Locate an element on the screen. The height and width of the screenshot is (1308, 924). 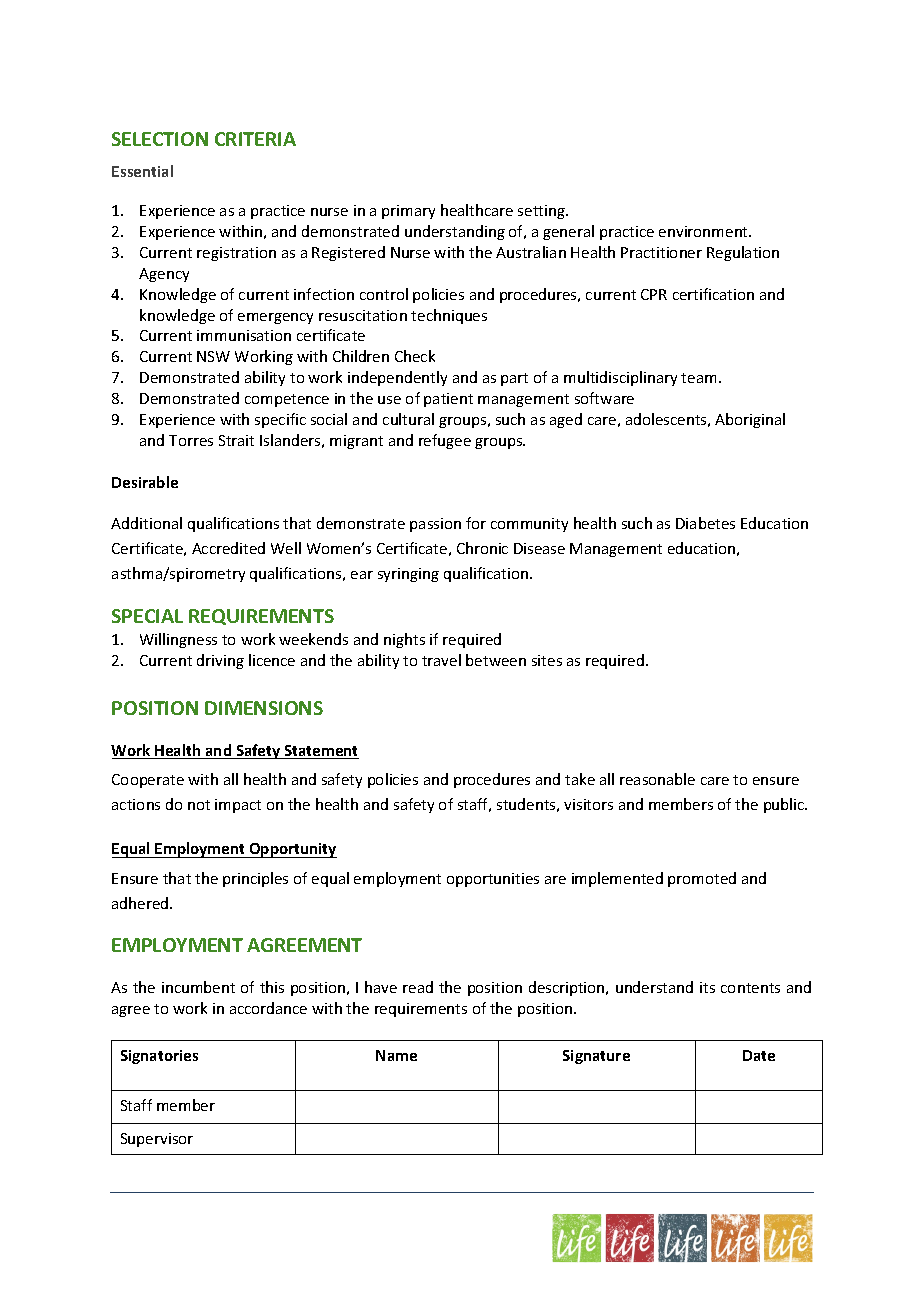
primary is located at coordinates (408, 212).
